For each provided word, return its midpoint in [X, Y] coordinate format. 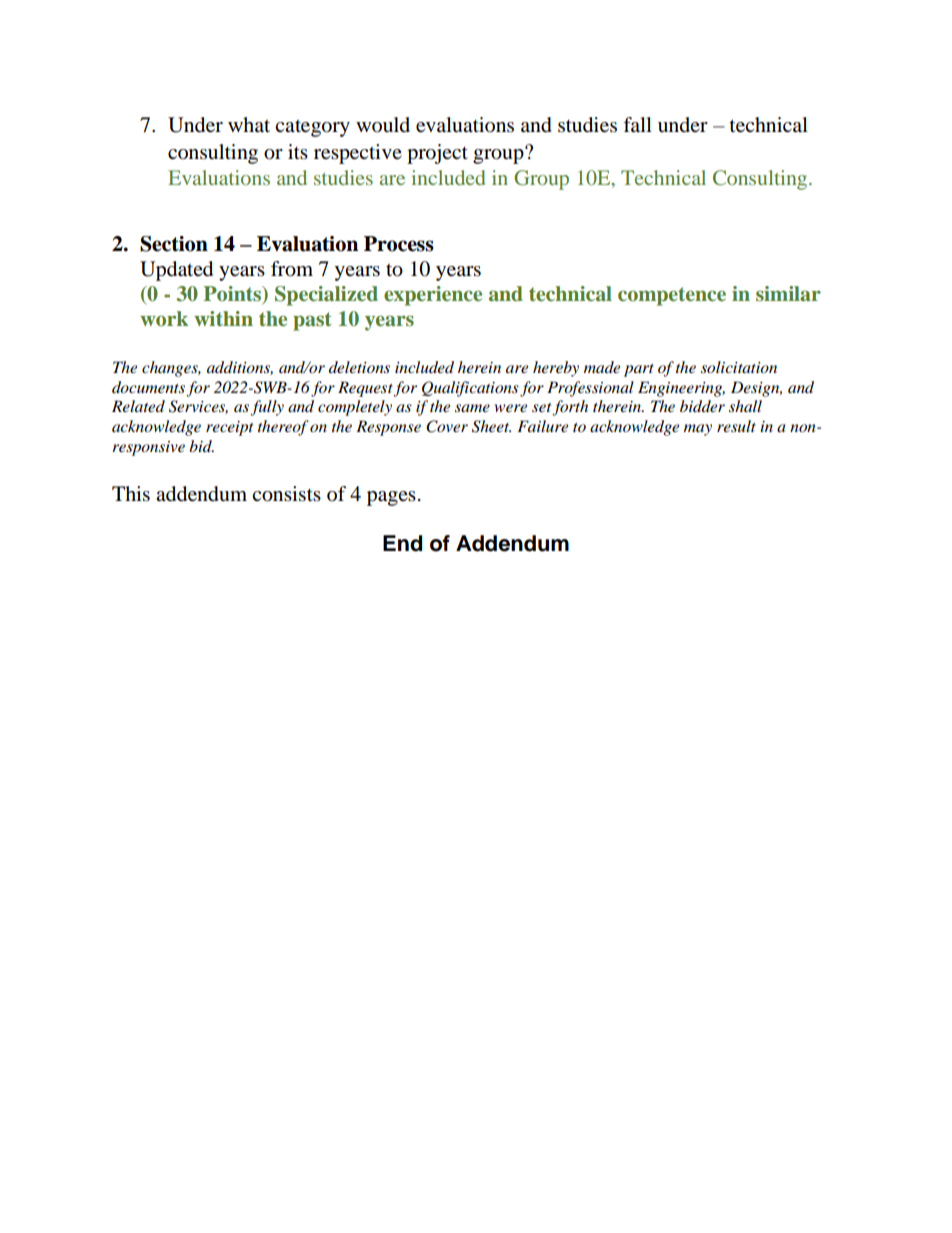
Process [399, 244]
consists [286, 494]
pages [391, 498]
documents [148, 387]
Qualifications [470, 389]
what [249, 124]
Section [174, 244]
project [437, 154]
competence [672, 296]
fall [637, 124]
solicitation [739, 367]
